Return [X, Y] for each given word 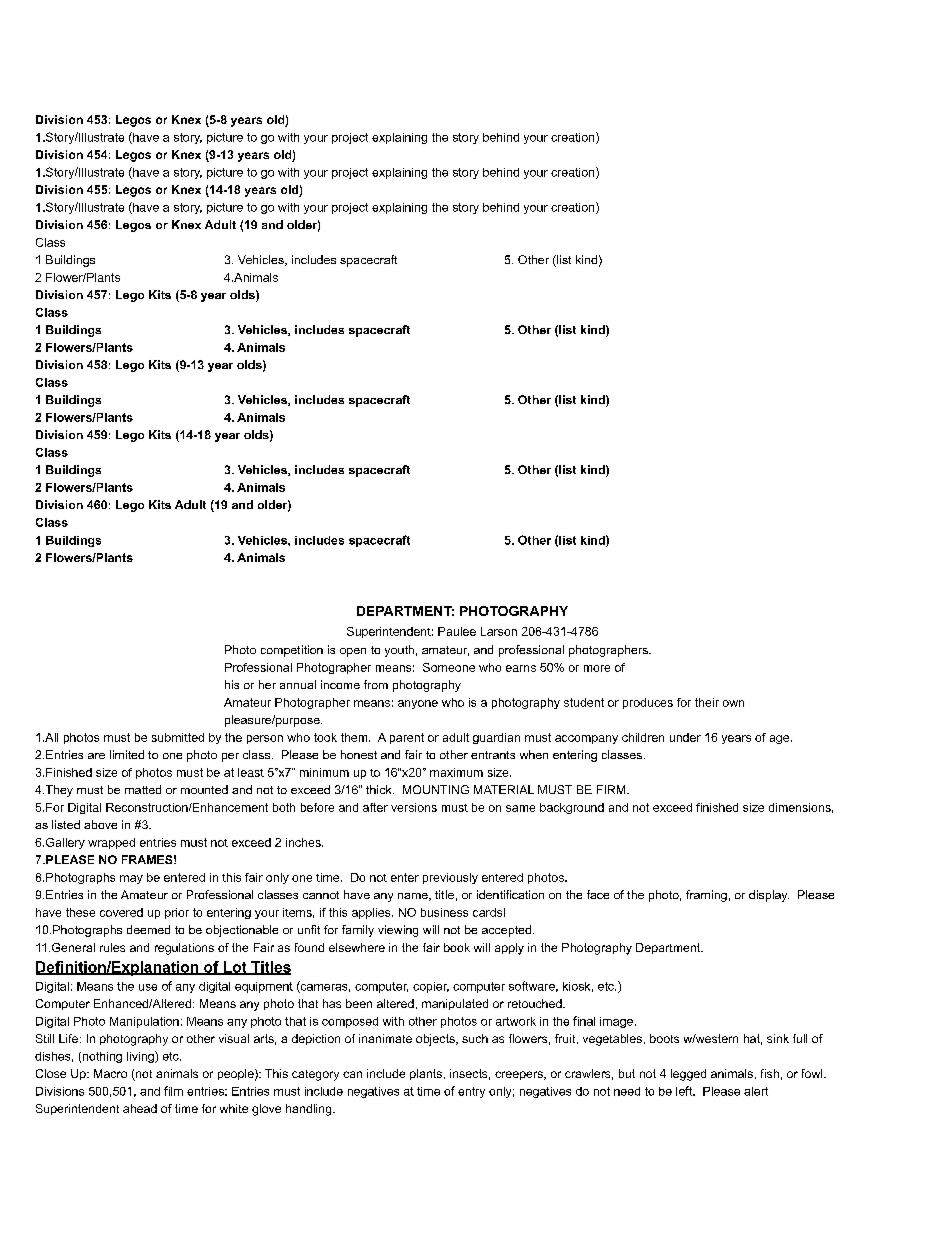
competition [292, 651]
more [597, 668]
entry [471, 1092]
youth [399, 651]
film [173, 1091]
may [131, 879]
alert [756, 1091]
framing [706, 896]
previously [450, 878]
